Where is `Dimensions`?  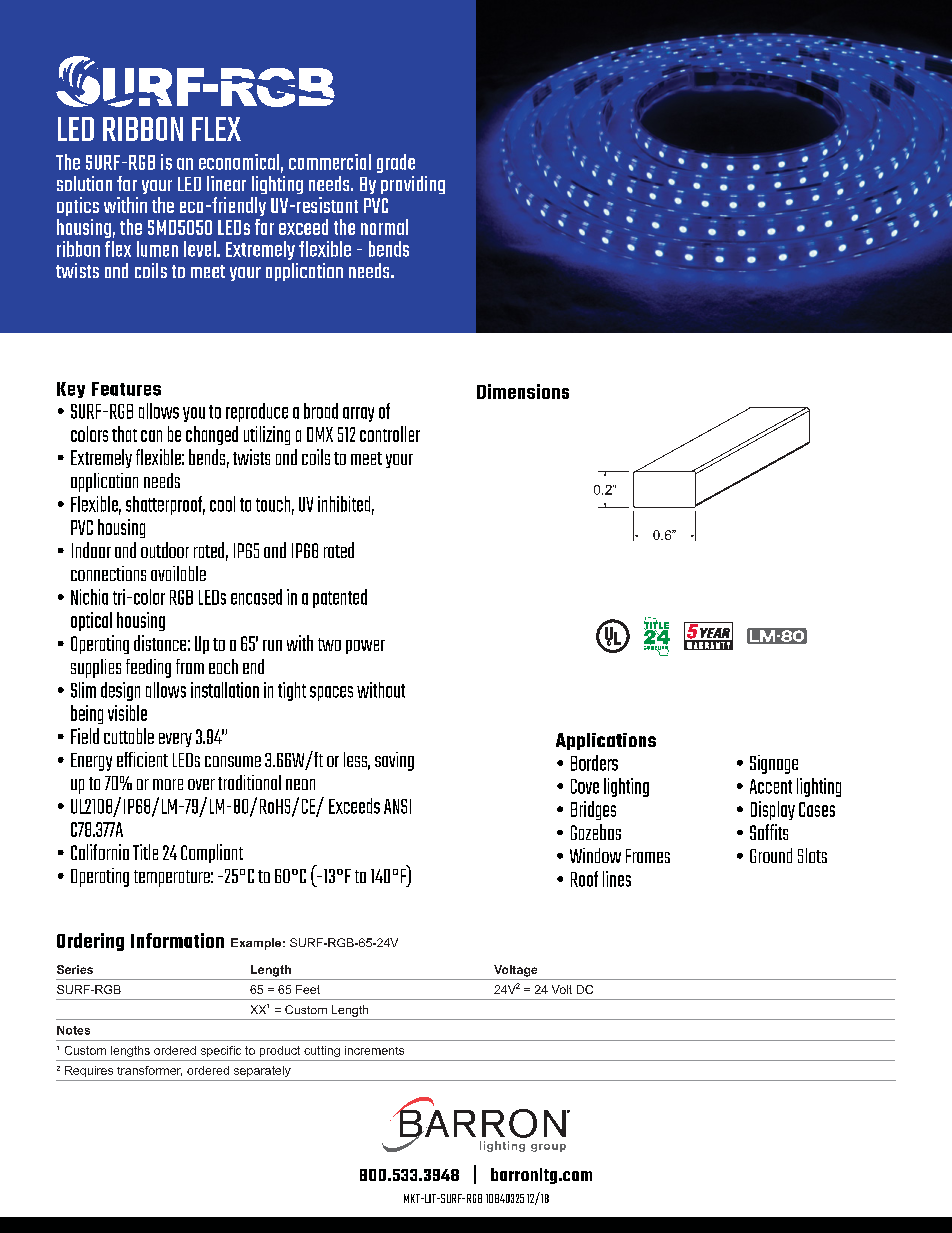 Dimensions is located at coordinates (523, 391).
